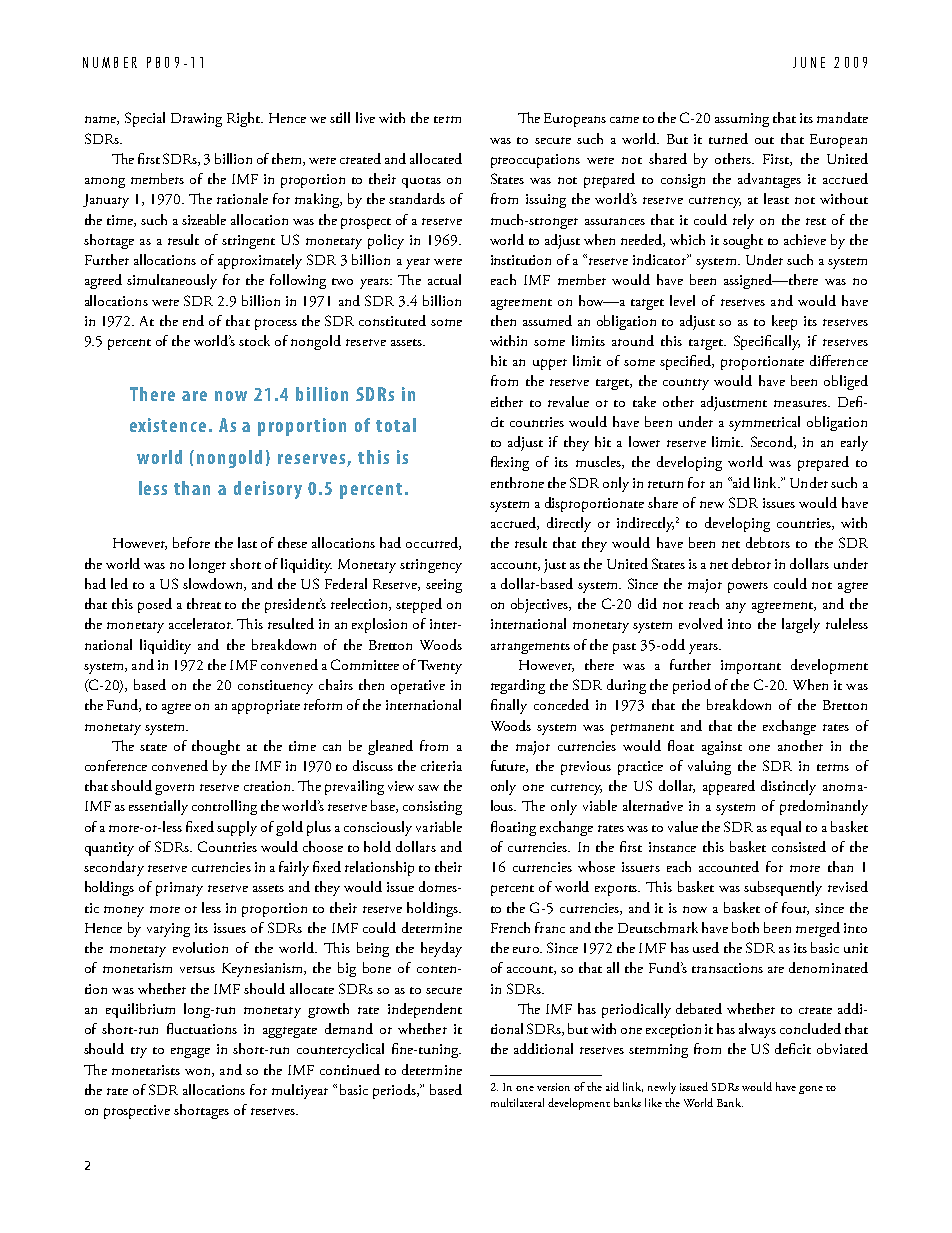 The height and width of the screenshot is (1233, 952). What do you see at coordinates (510, 927) in the screenshot?
I see `French` at bounding box center [510, 927].
